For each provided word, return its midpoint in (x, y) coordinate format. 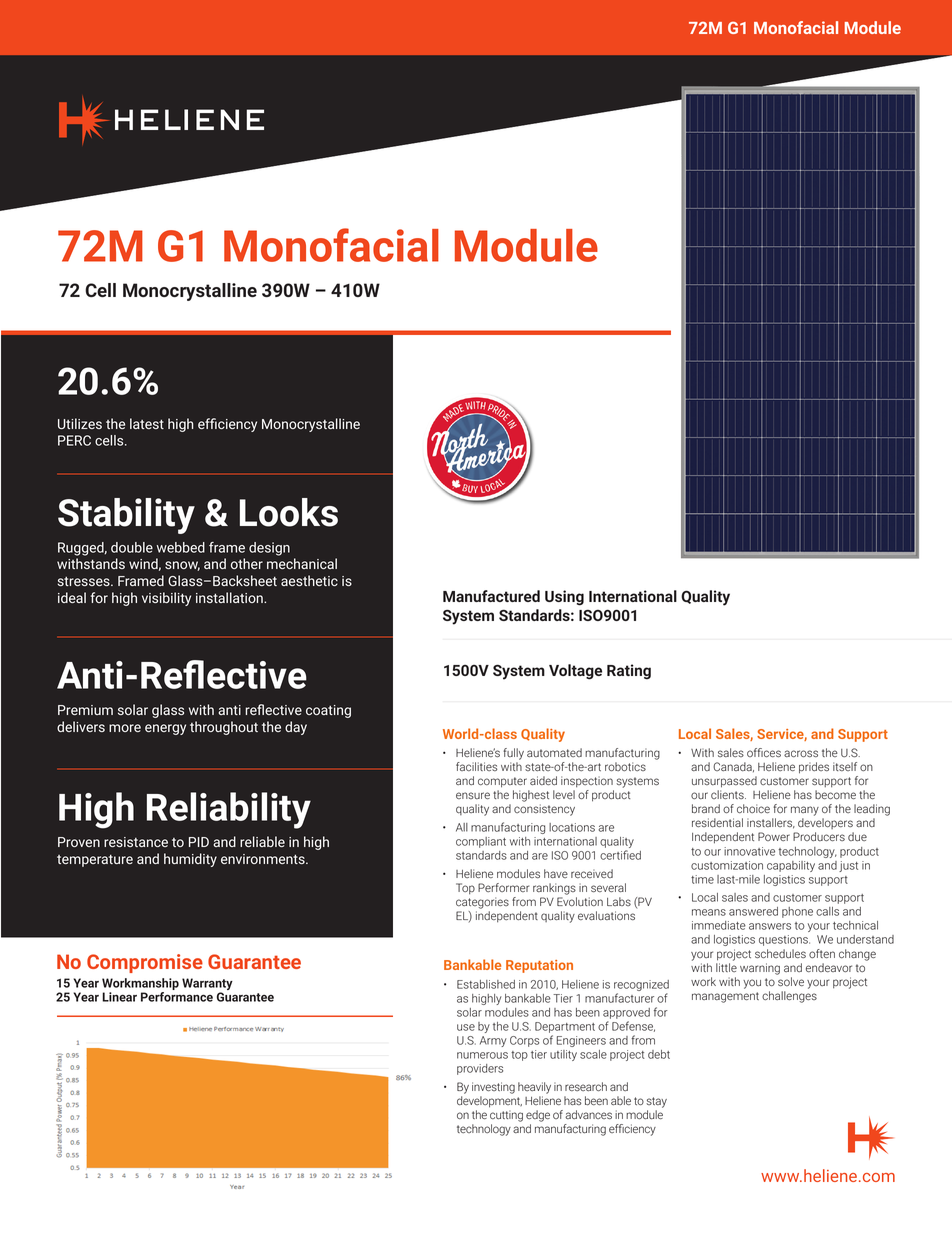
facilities (476, 766)
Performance (177, 997)
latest (147, 423)
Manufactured (491, 596)
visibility (166, 599)
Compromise (145, 963)
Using (564, 598)
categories (482, 903)
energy (165, 729)
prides (814, 768)
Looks (289, 512)
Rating (629, 672)
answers (770, 926)
